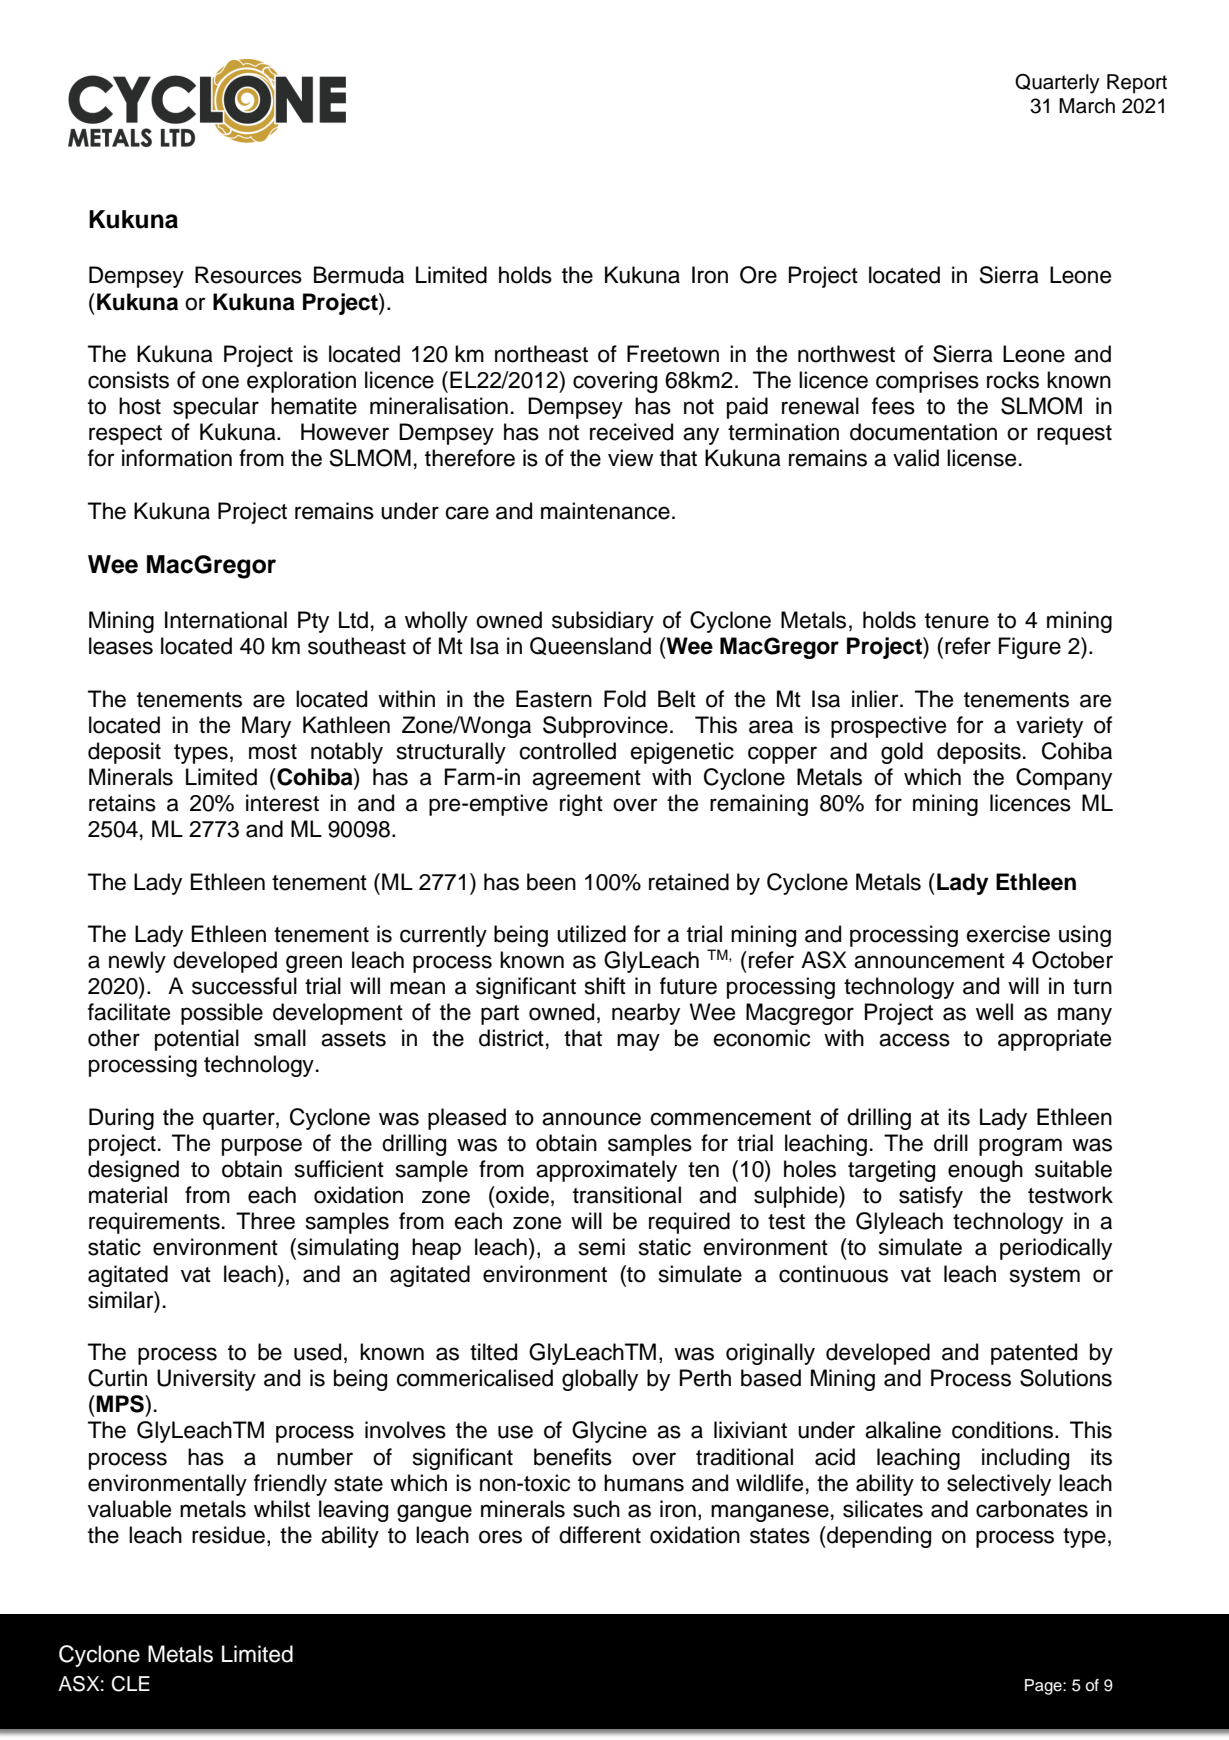  Describe the element at coordinates (1087, 106) in the screenshot. I see `March` at that location.
